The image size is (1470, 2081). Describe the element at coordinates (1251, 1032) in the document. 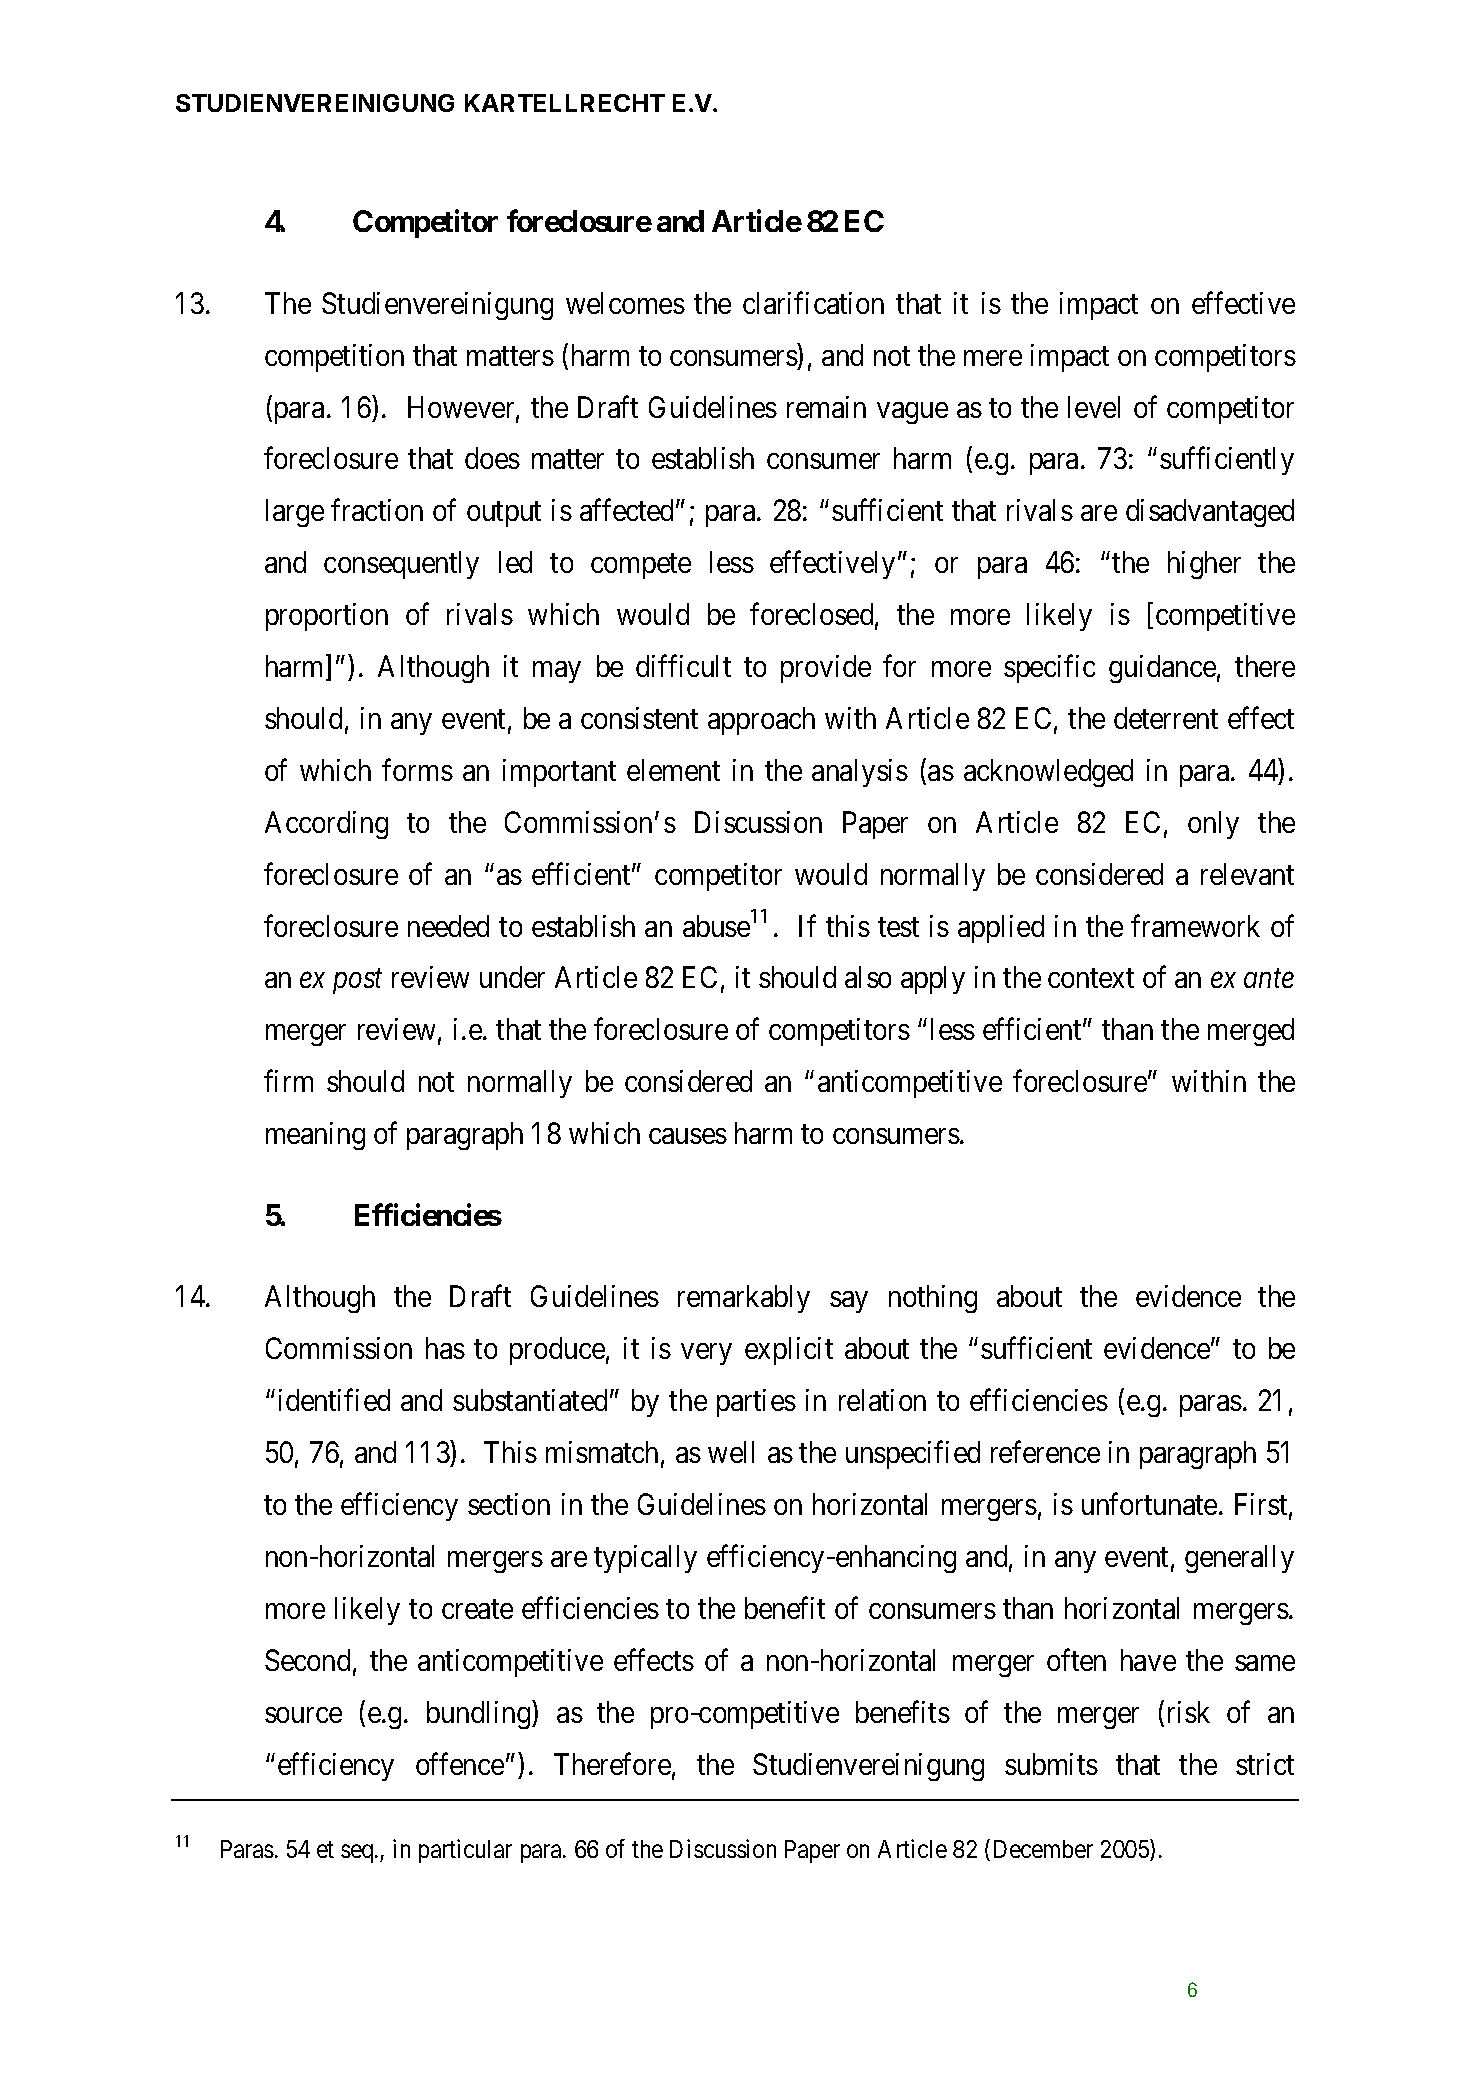

I see `merged` at that location.
